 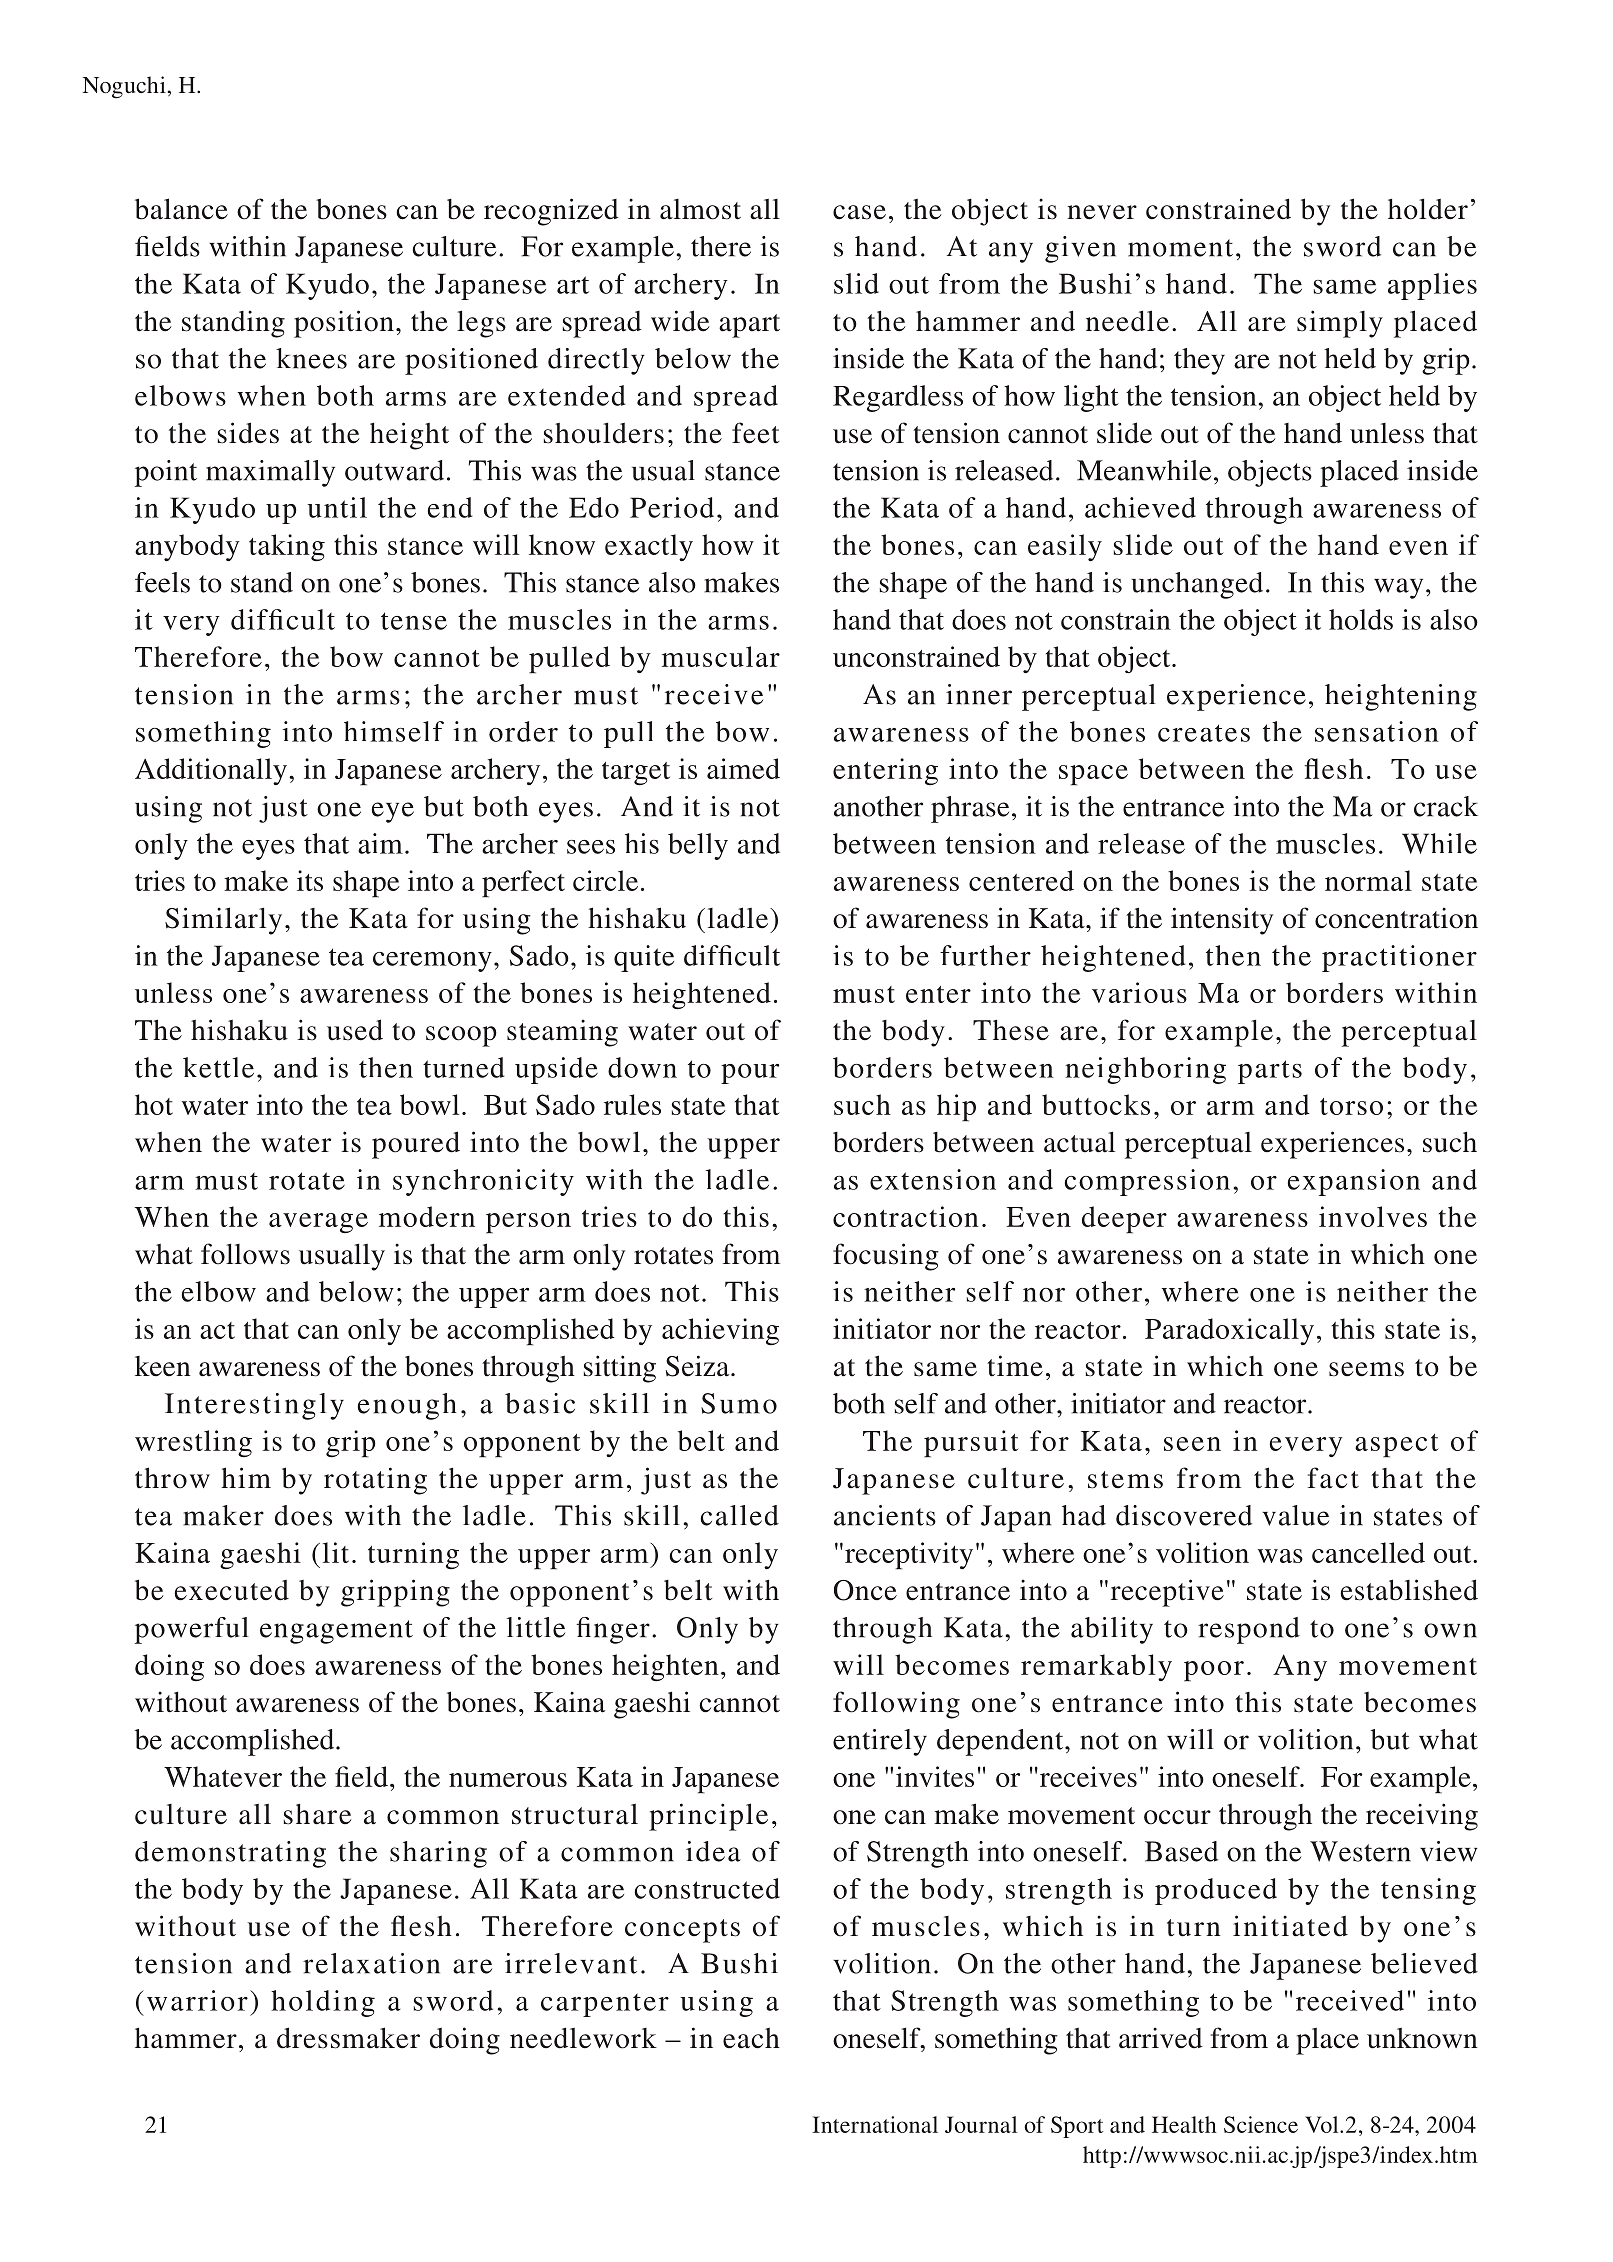 I want to click on simply, so click(x=1340, y=324).
